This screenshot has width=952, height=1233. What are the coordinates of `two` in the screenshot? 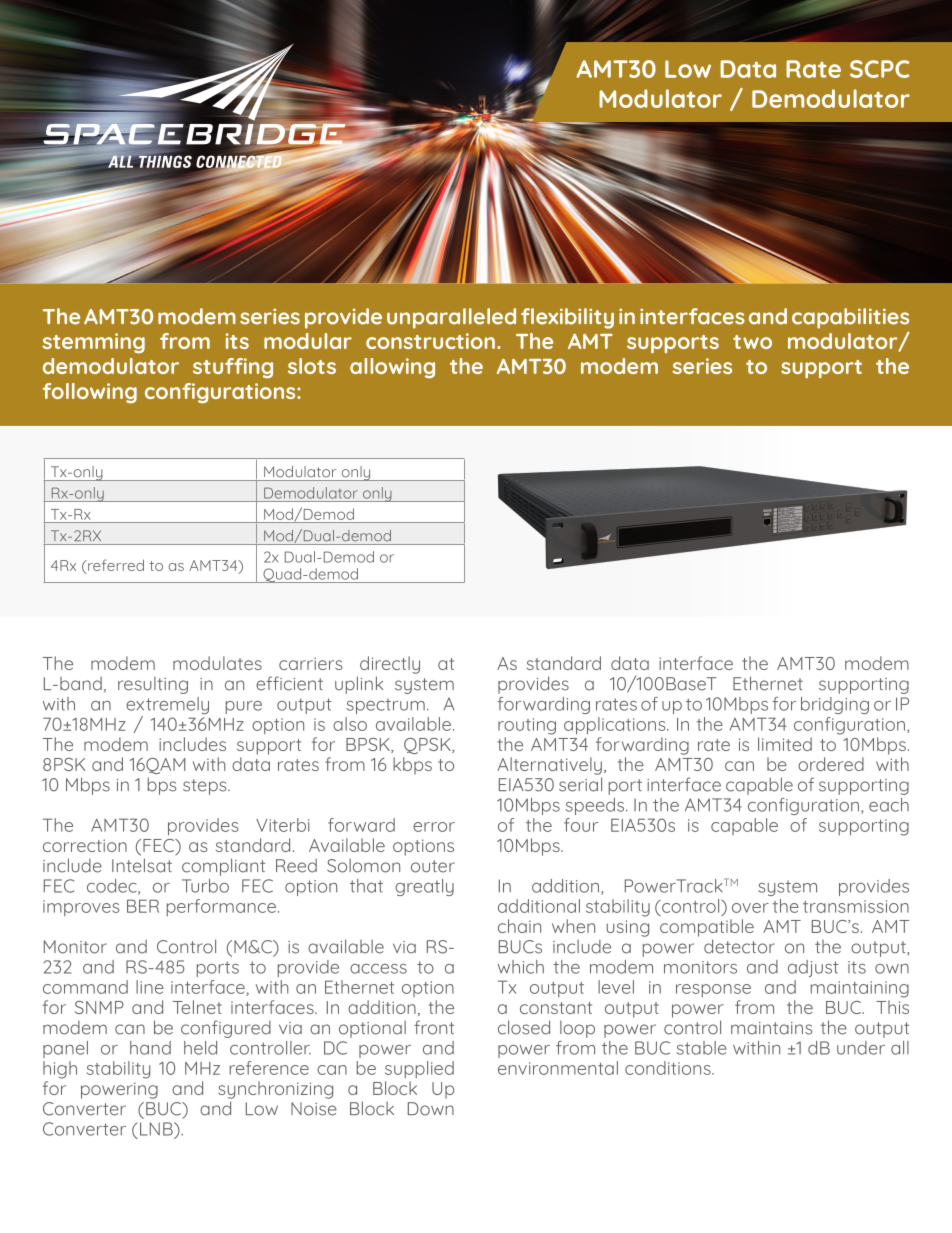 It's located at (752, 342).
